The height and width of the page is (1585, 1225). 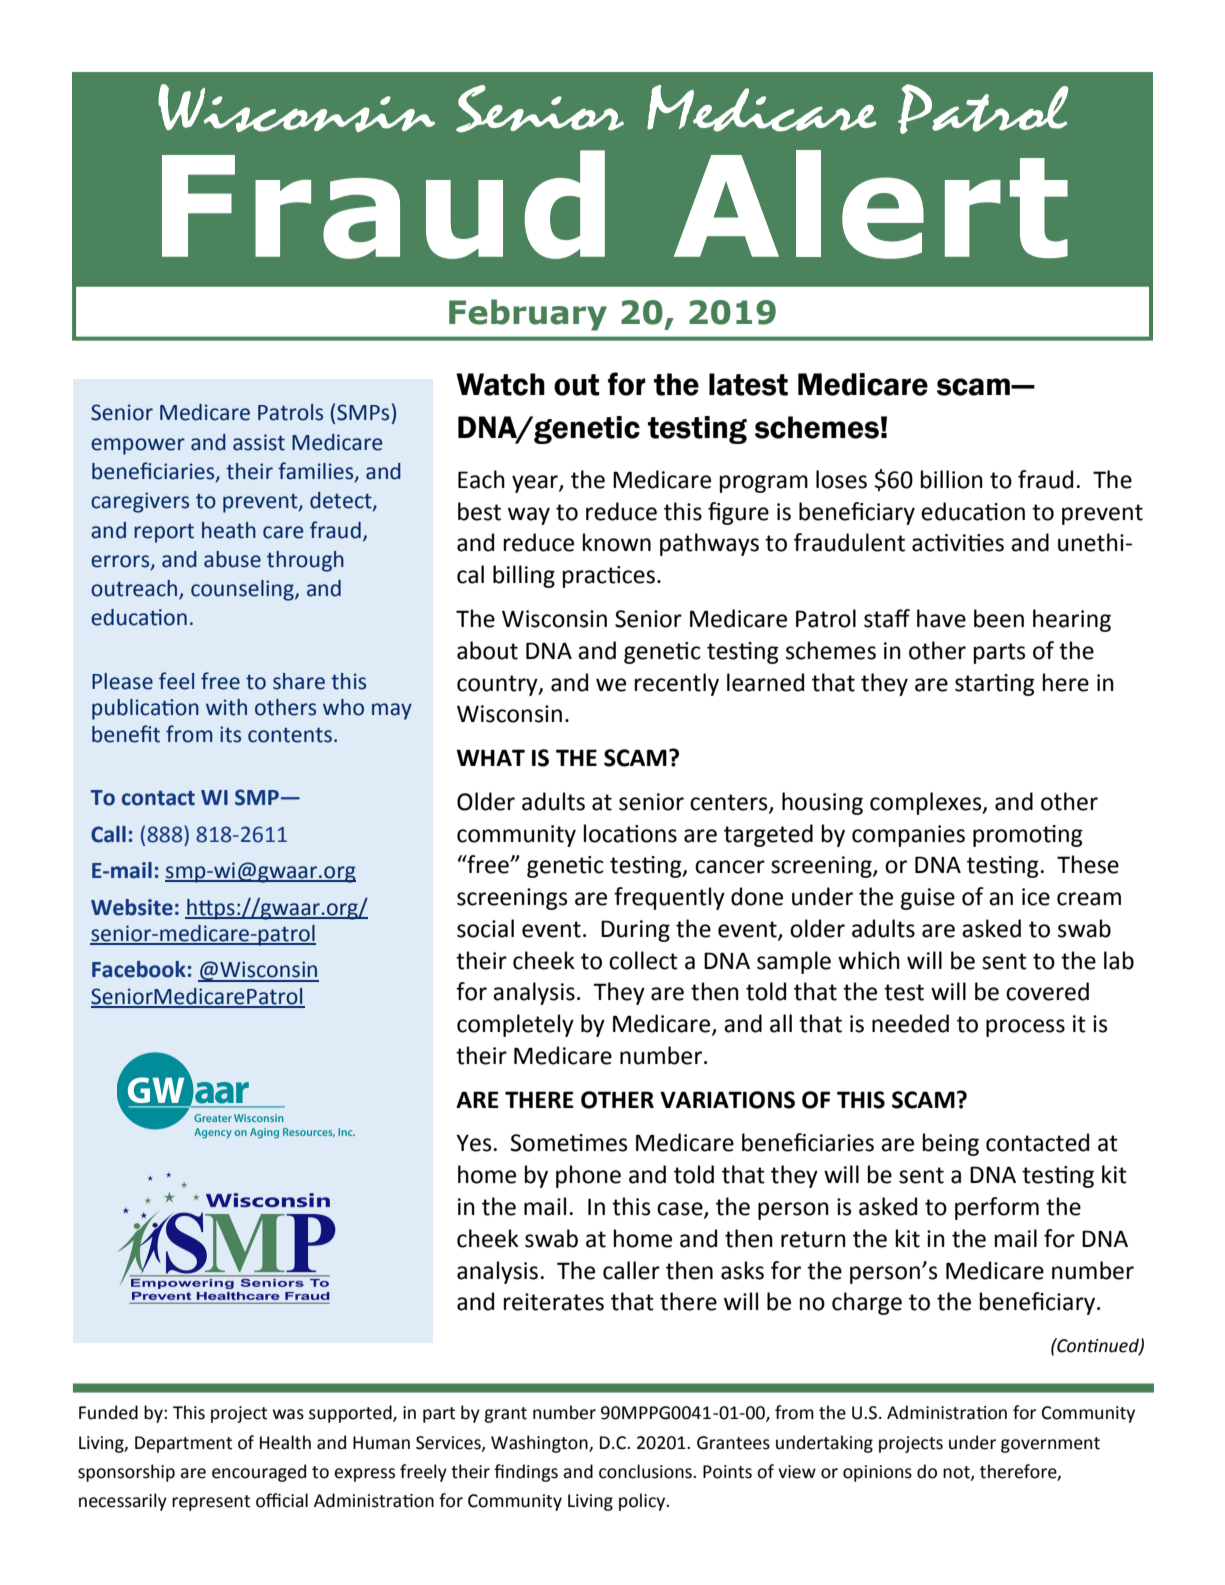 What do you see at coordinates (139, 969) in the page?
I see `Facebook` at bounding box center [139, 969].
